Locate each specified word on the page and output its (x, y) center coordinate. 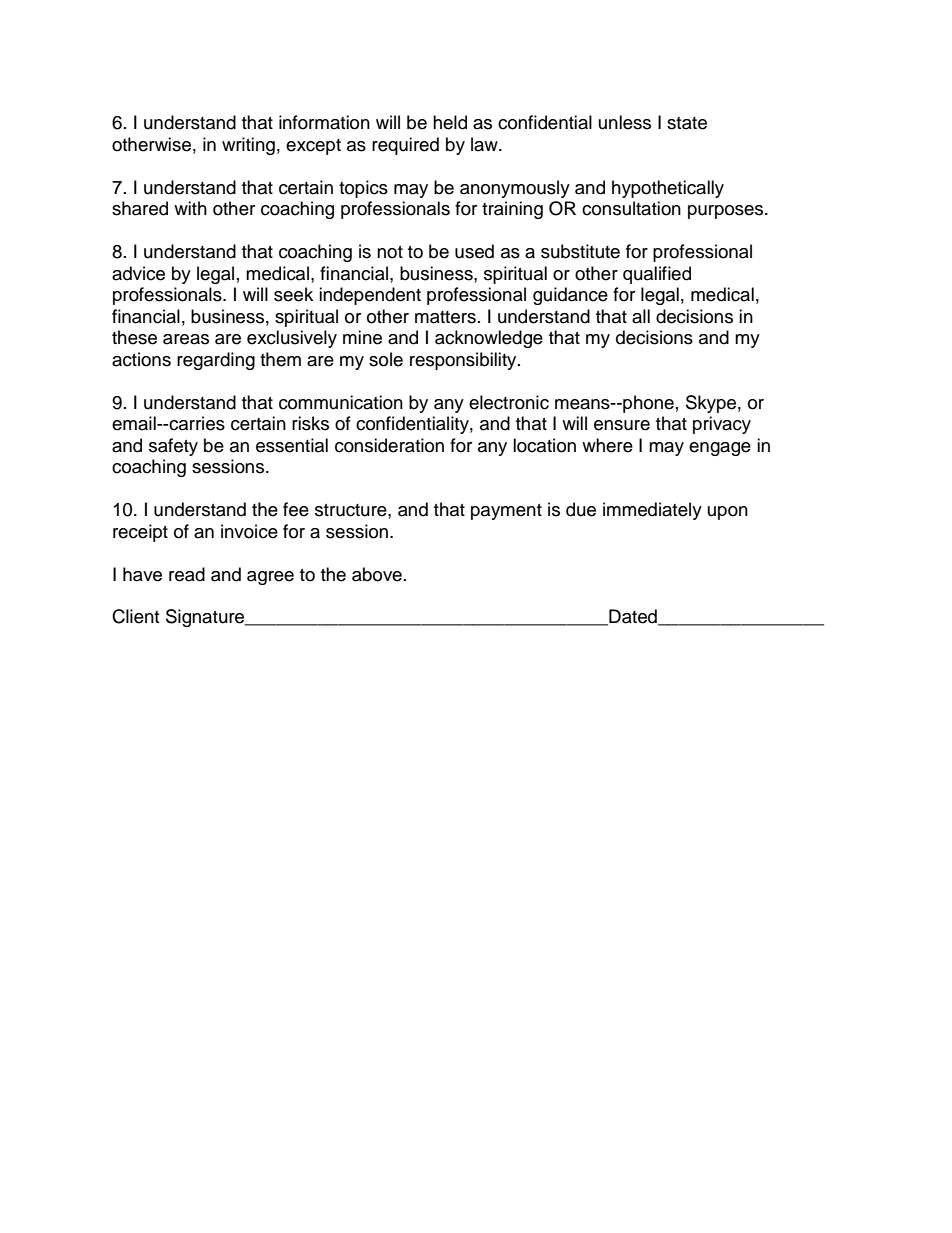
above (377, 574)
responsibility (464, 361)
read (187, 574)
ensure (622, 425)
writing (248, 146)
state (687, 123)
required (405, 146)
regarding (216, 361)
